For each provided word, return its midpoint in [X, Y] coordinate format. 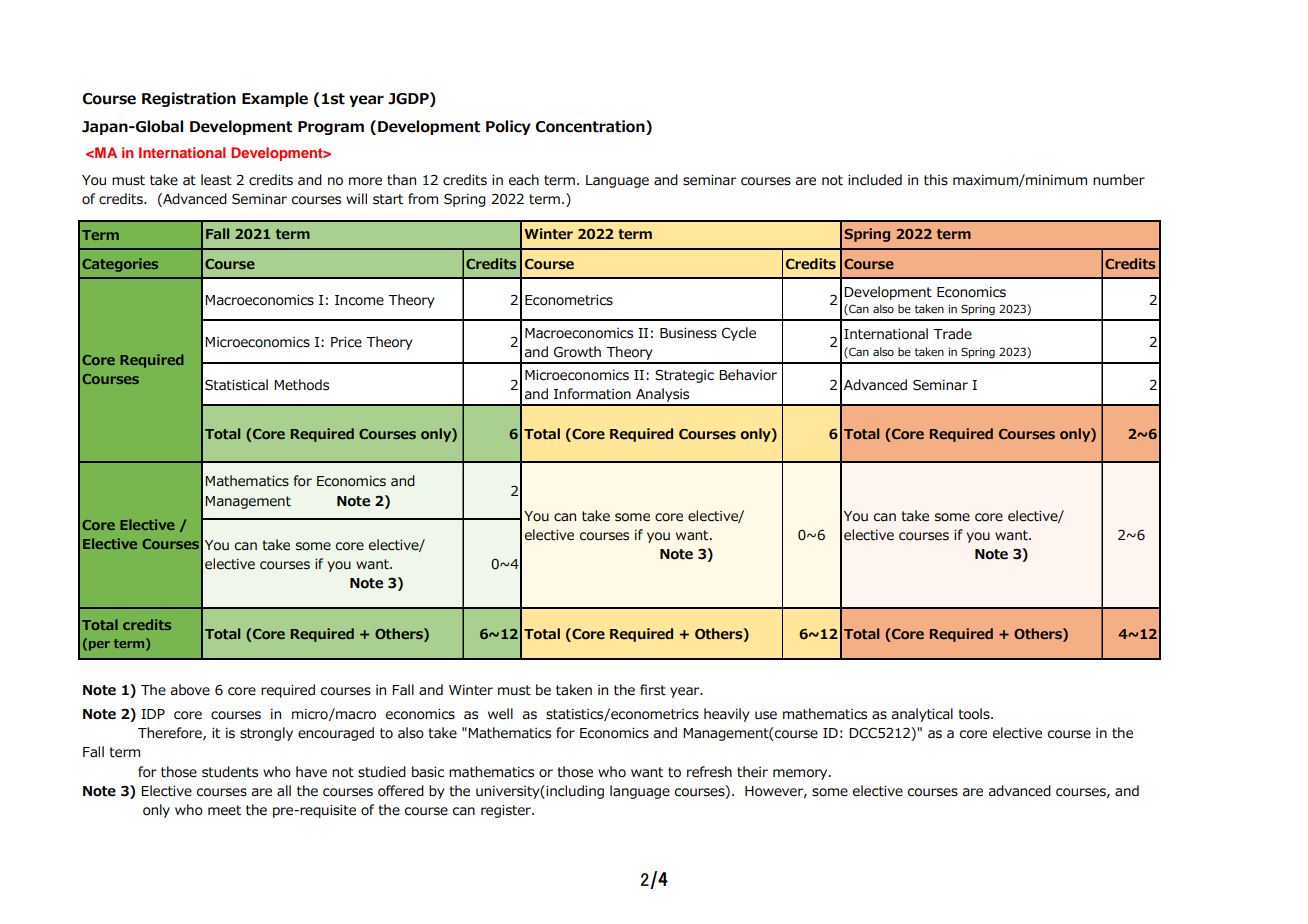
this [936, 180]
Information [592, 394]
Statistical [236, 385]
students [230, 772]
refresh [709, 772]
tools [975, 714]
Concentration [591, 126]
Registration [189, 99]
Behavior [748, 375]
